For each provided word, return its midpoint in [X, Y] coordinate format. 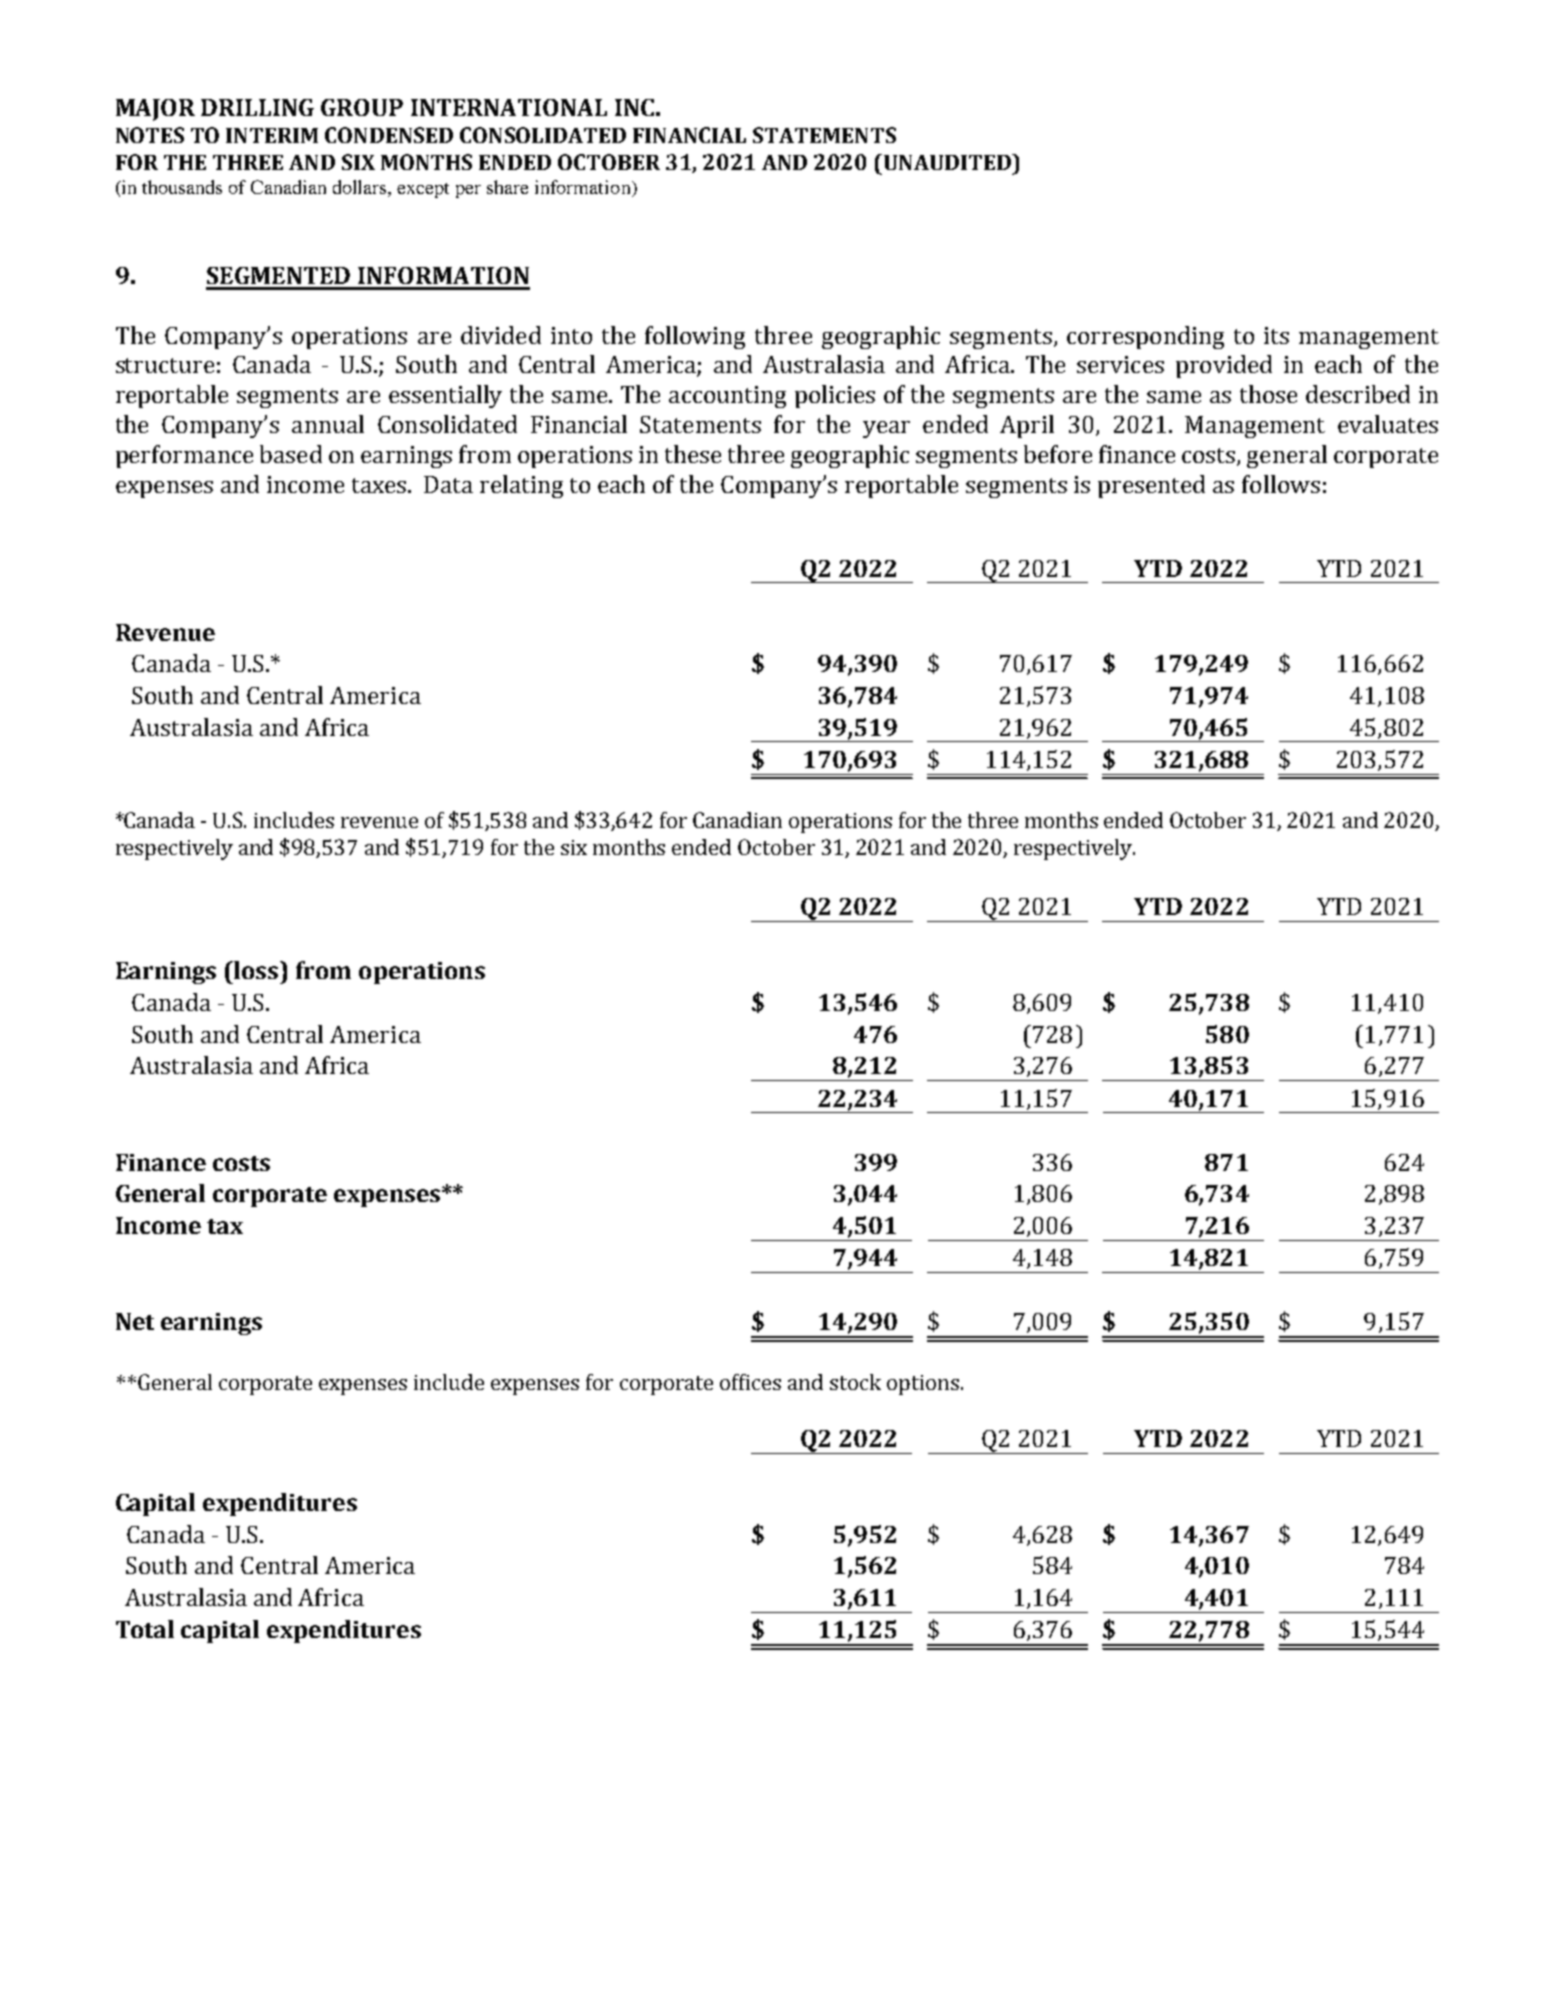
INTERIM [272, 135]
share [507, 187]
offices [750, 1382]
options [924, 1385]
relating [521, 486]
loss [256, 970]
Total [145, 1629]
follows [1281, 484]
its [1276, 335]
